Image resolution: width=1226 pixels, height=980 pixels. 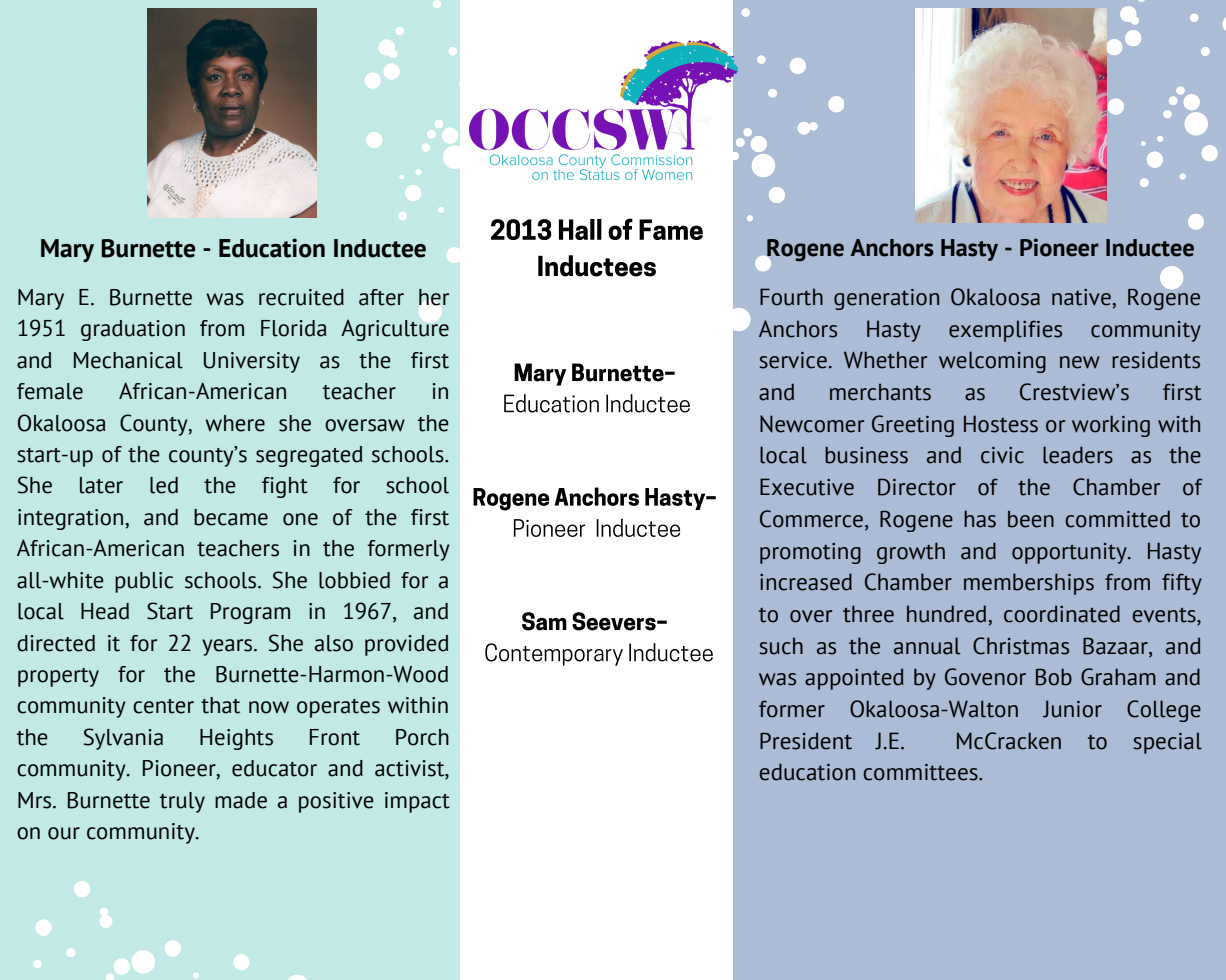 I want to click on recruited, so click(x=301, y=297).
